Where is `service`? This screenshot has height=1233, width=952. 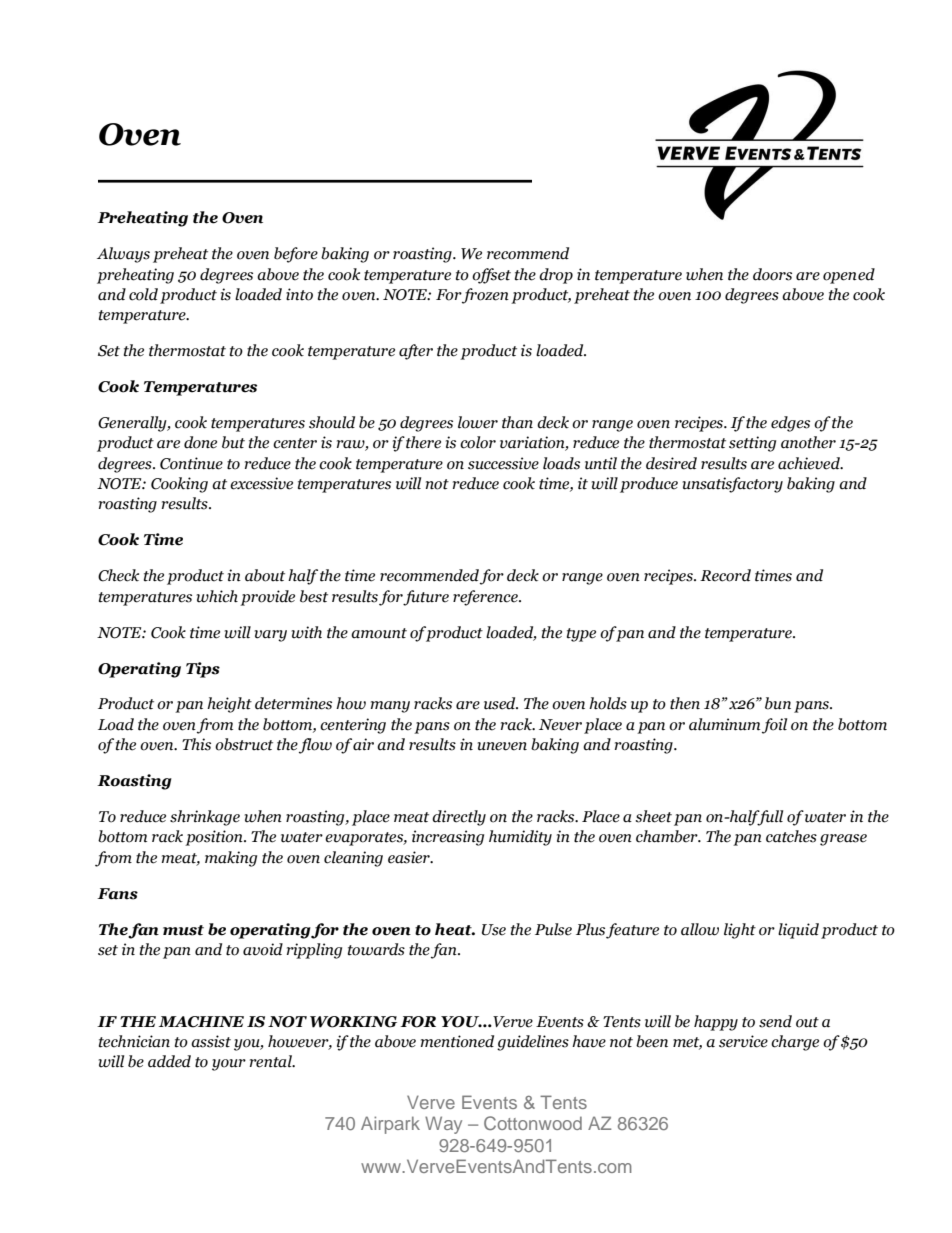 service is located at coordinates (743, 1041).
